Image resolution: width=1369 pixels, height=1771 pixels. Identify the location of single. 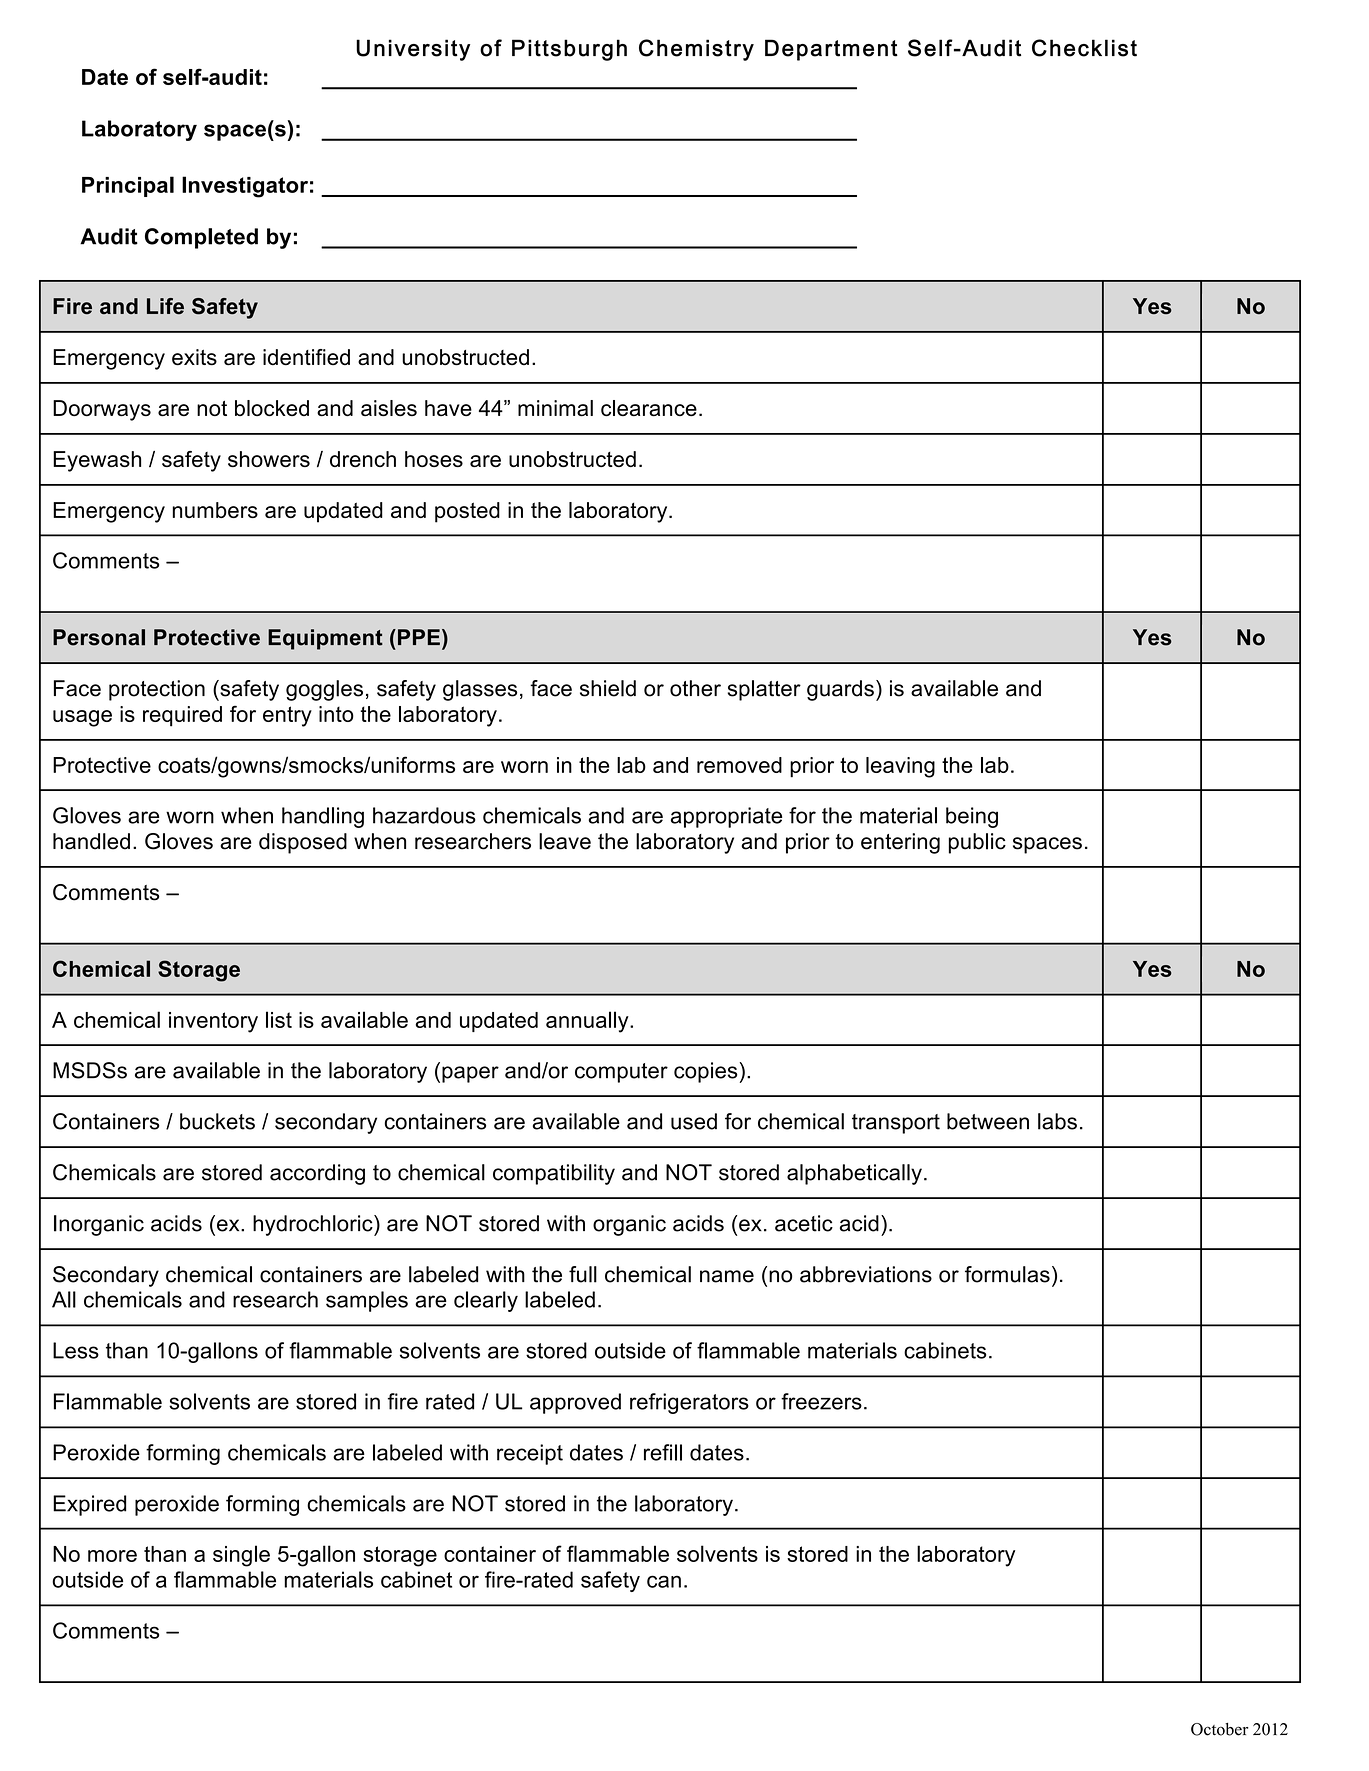
(241, 1556).
